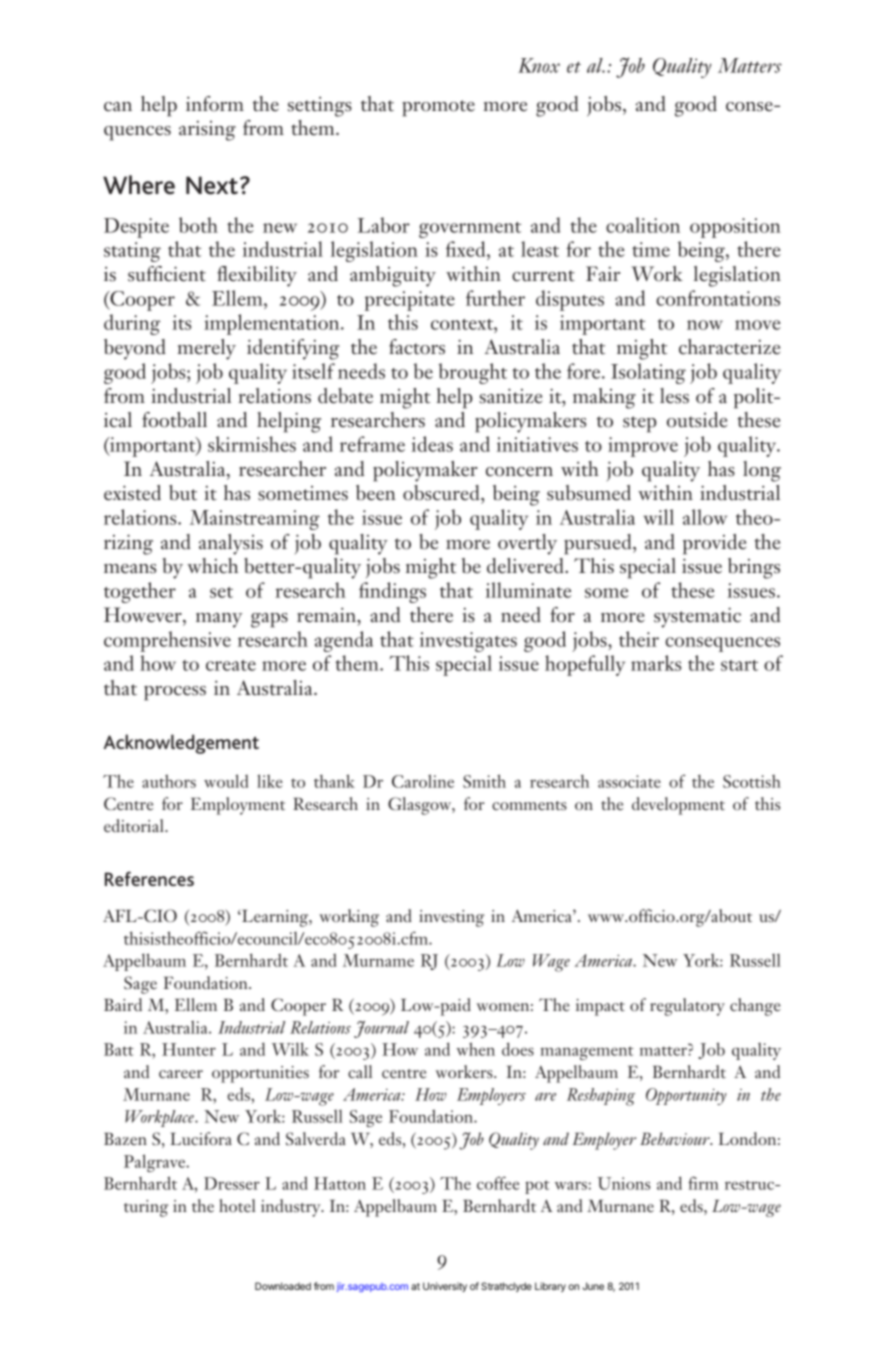 The height and width of the screenshot is (1345, 896). What do you see at coordinates (417, 347) in the screenshot?
I see `factors` at bounding box center [417, 347].
